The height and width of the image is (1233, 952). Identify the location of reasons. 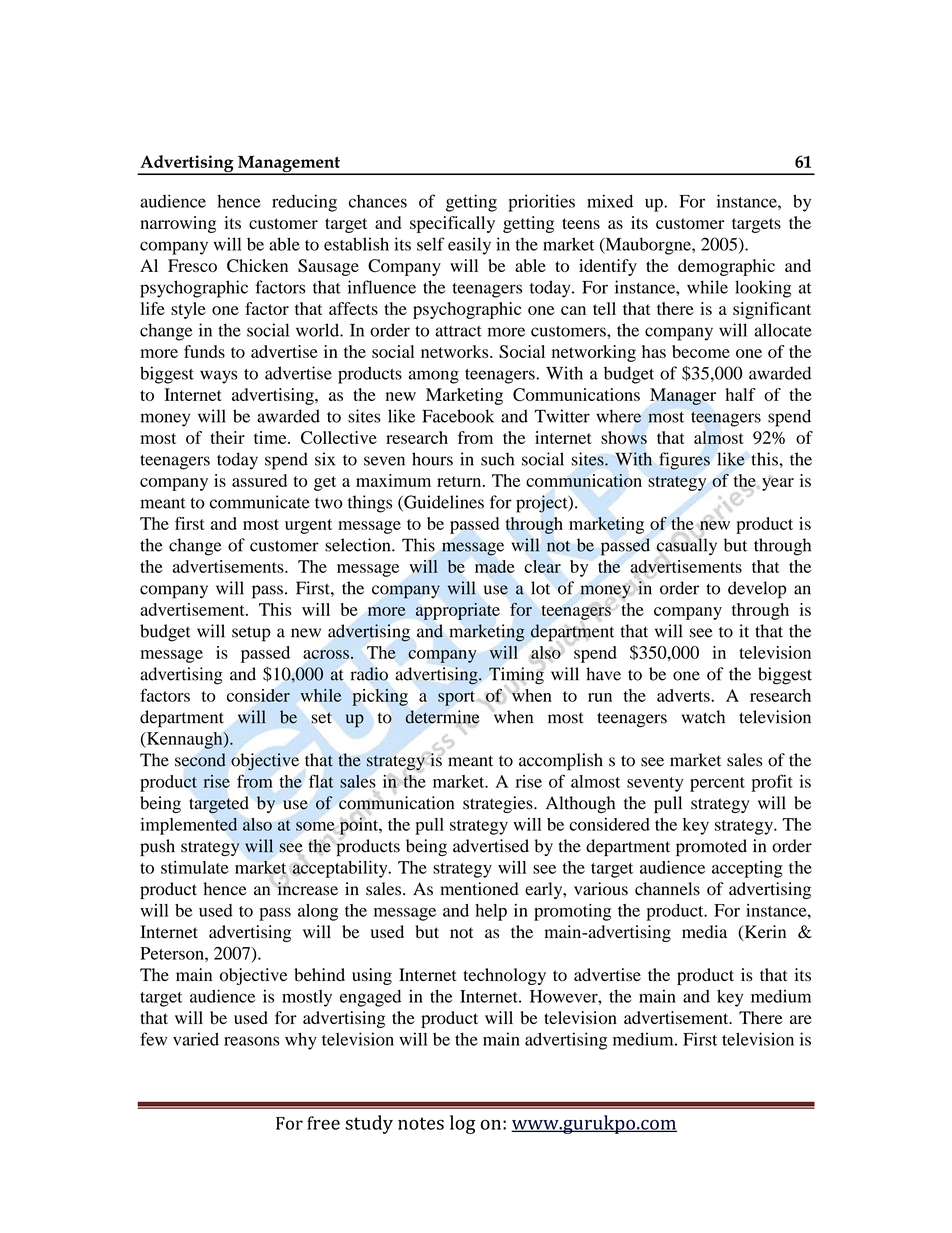
(251, 1041).
